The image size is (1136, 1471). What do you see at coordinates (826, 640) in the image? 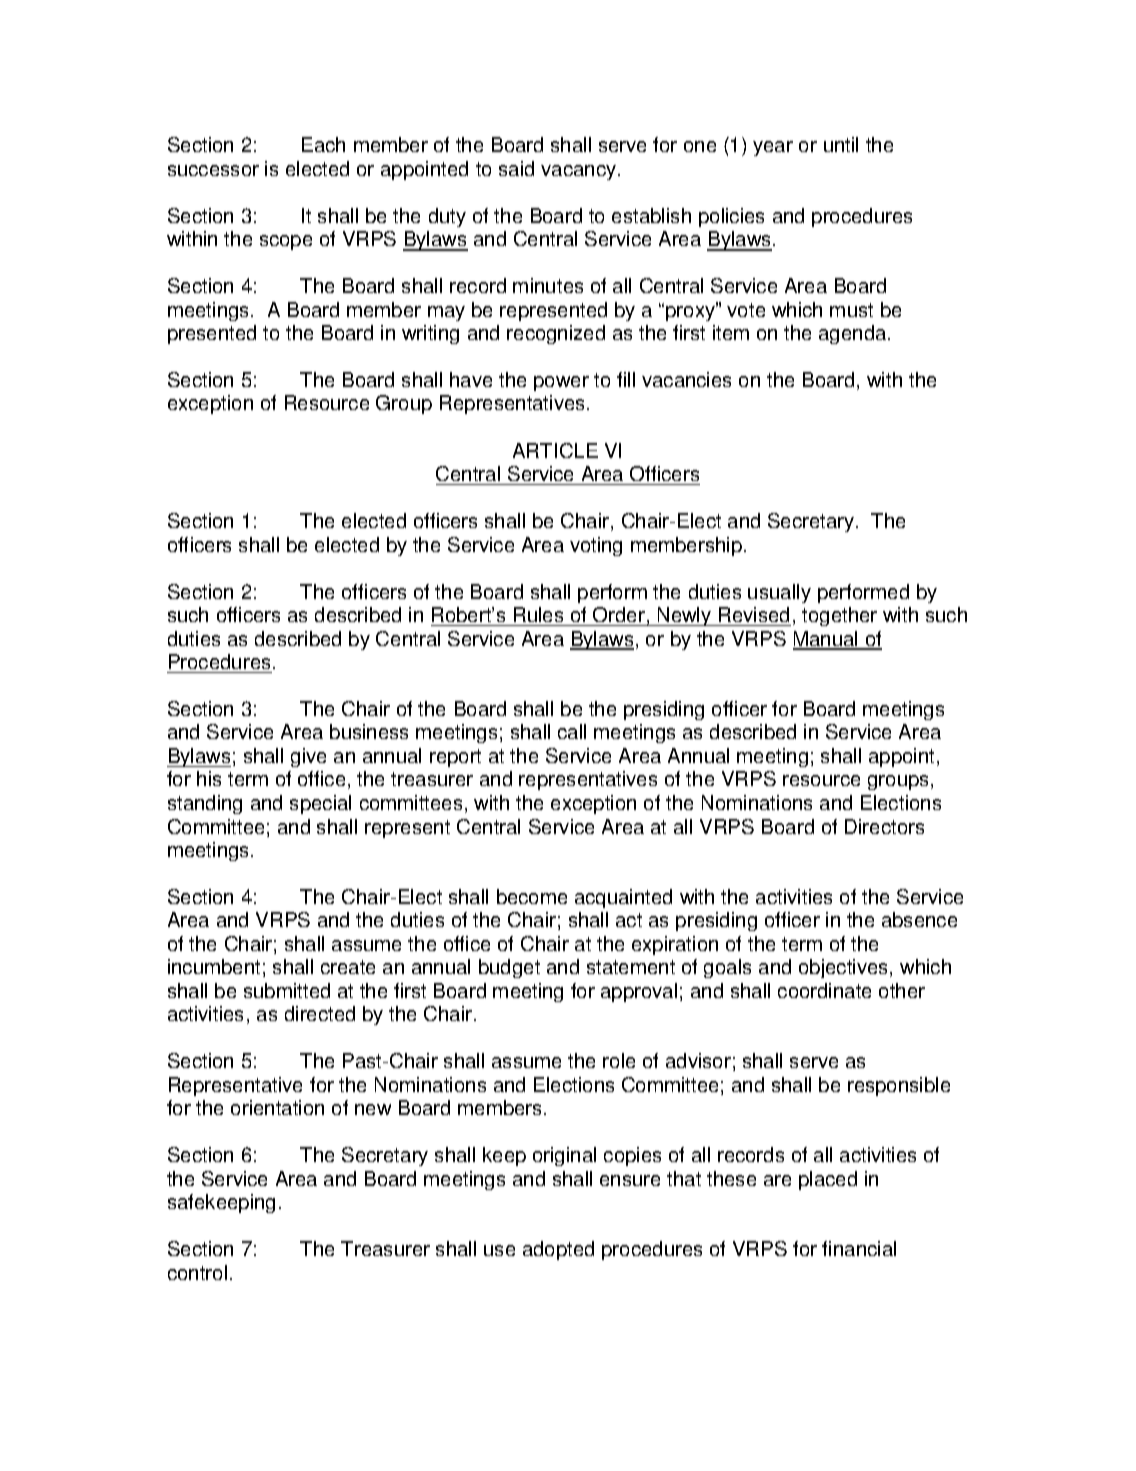
I see `Manual` at bounding box center [826, 640].
